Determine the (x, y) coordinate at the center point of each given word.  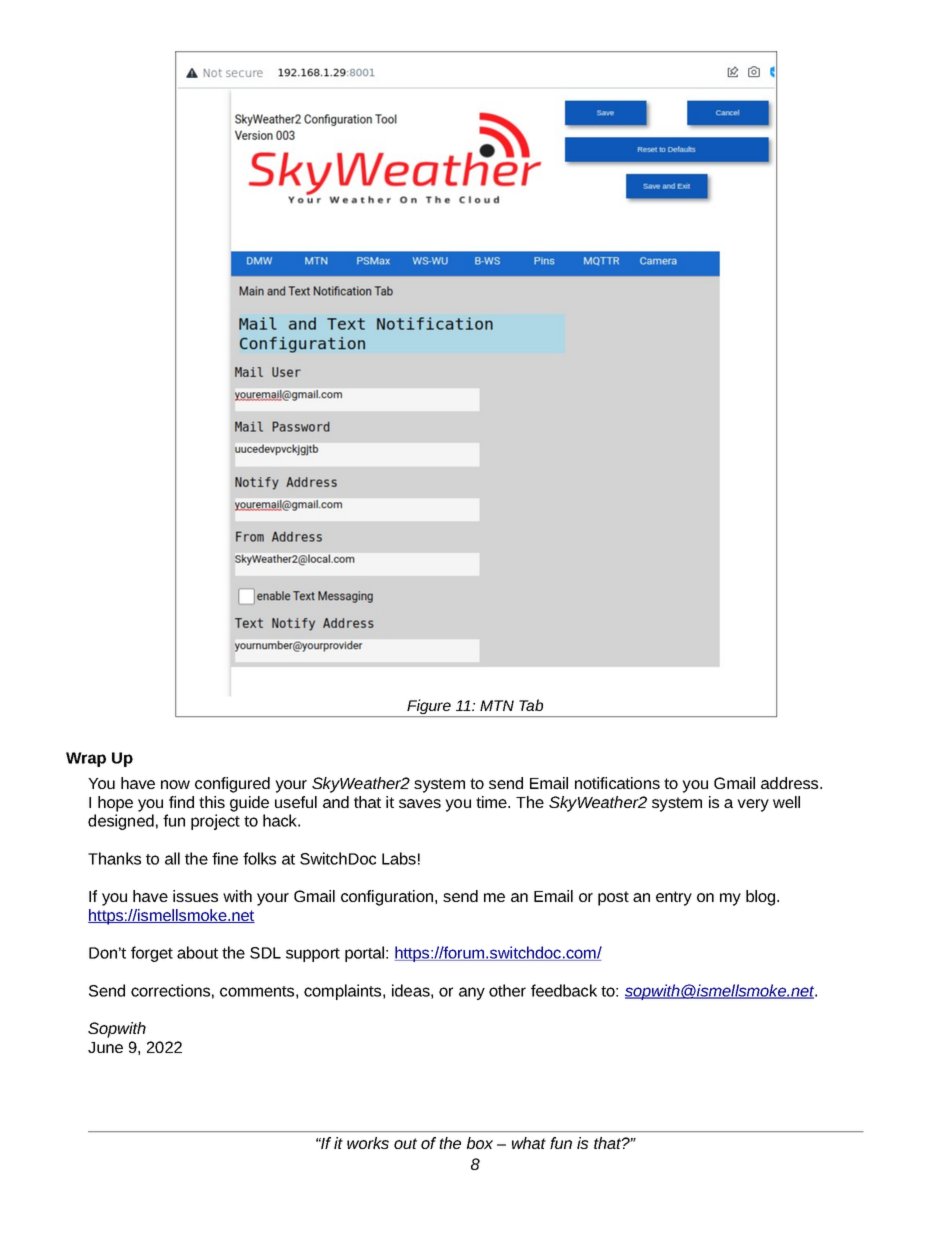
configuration (388, 898)
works (368, 1143)
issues (195, 896)
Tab (531, 705)
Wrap (86, 759)
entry (674, 898)
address (791, 783)
